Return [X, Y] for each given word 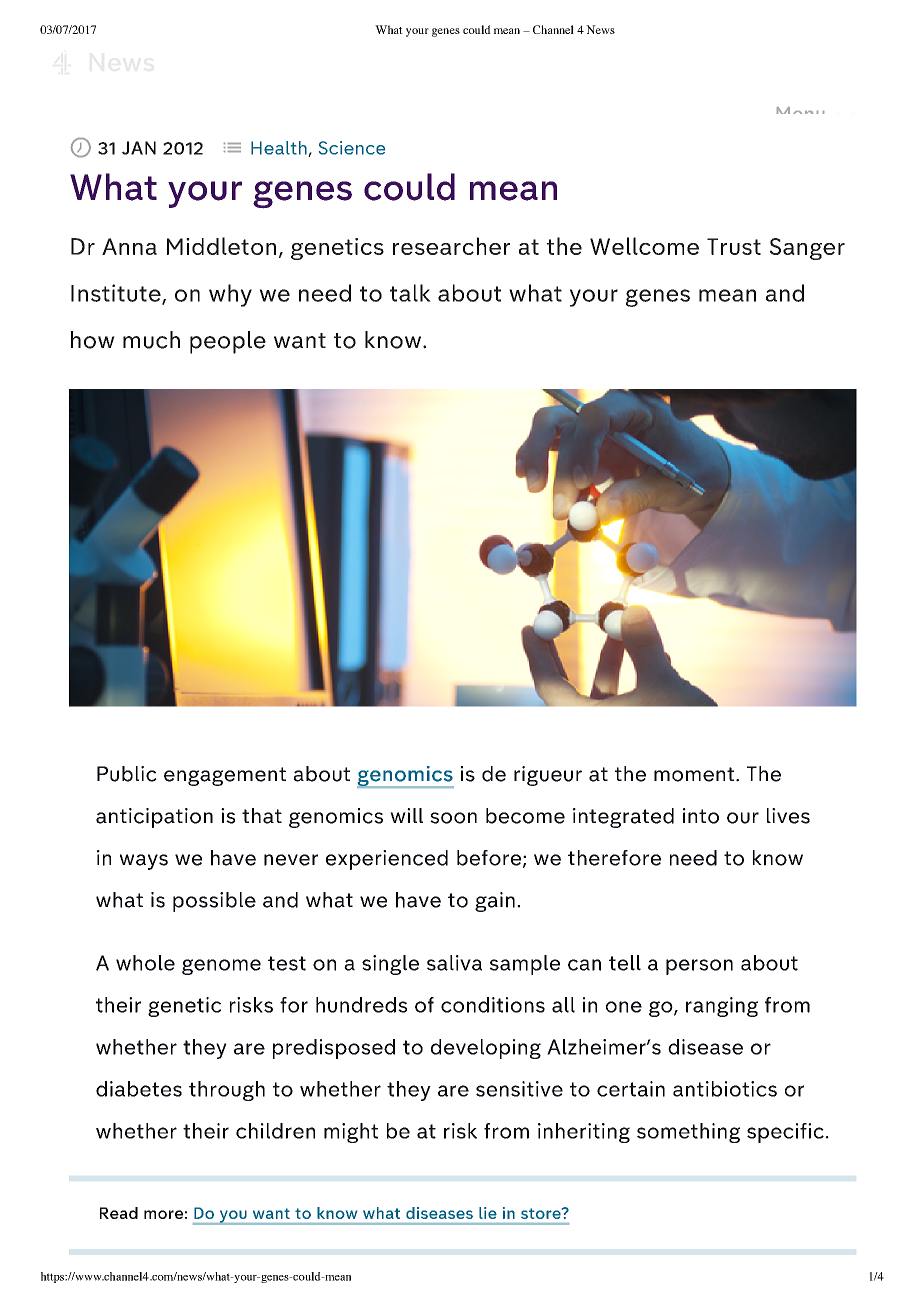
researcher [451, 246]
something [688, 1133]
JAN [139, 148]
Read [119, 1213]
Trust [734, 246]
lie [488, 1213]
